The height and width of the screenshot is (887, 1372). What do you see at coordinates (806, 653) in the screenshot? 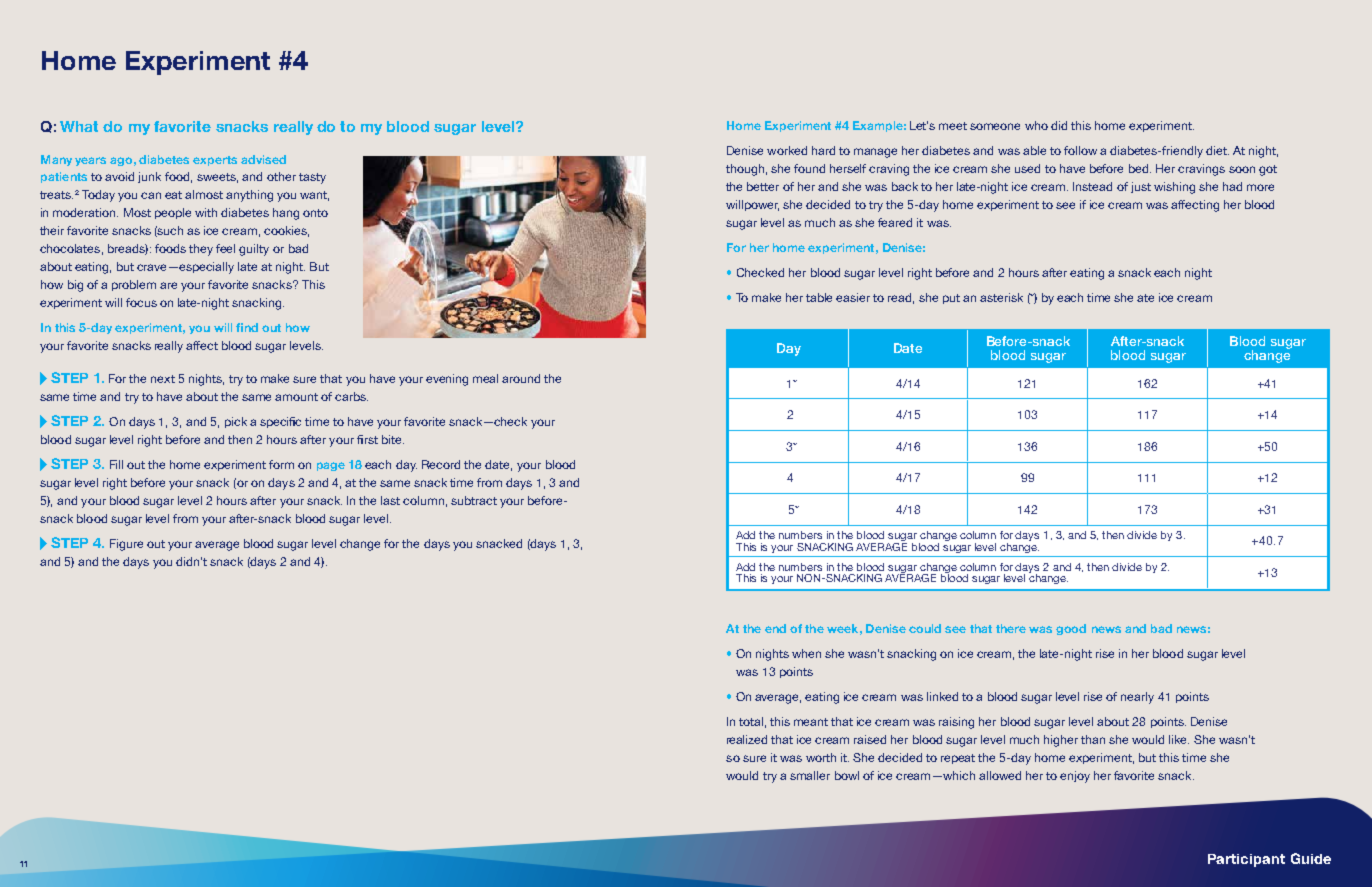
I see `when` at bounding box center [806, 653].
